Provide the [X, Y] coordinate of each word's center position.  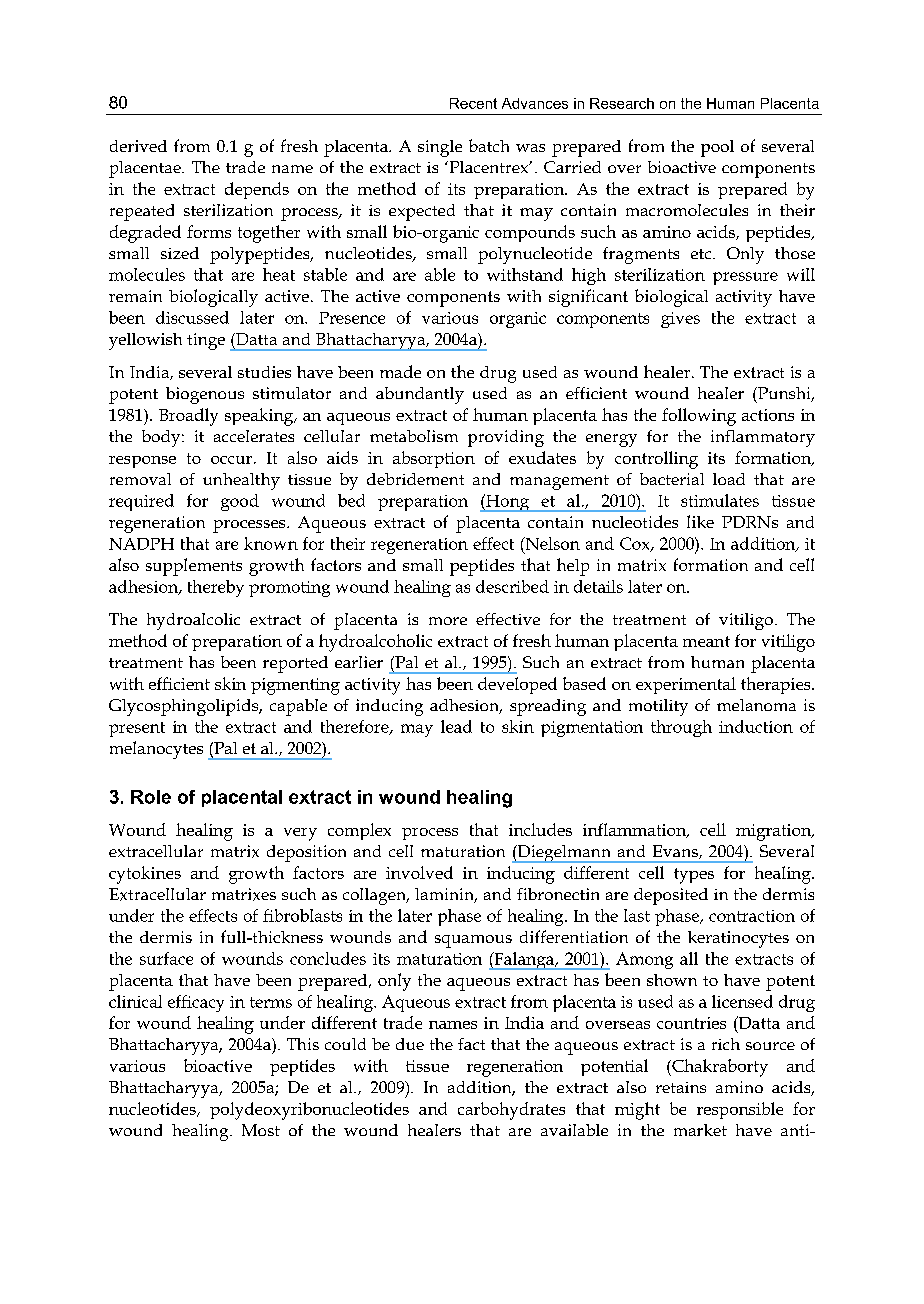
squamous [473, 941]
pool [717, 148]
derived [138, 146]
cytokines [145, 875]
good [240, 502]
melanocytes [156, 750]
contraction [752, 916]
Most [261, 1130]
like [700, 521]
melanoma [756, 705]
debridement [415, 479]
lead [456, 726]
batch [489, 145]
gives [680, 320]
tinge [206, 341]
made [400, 371]
